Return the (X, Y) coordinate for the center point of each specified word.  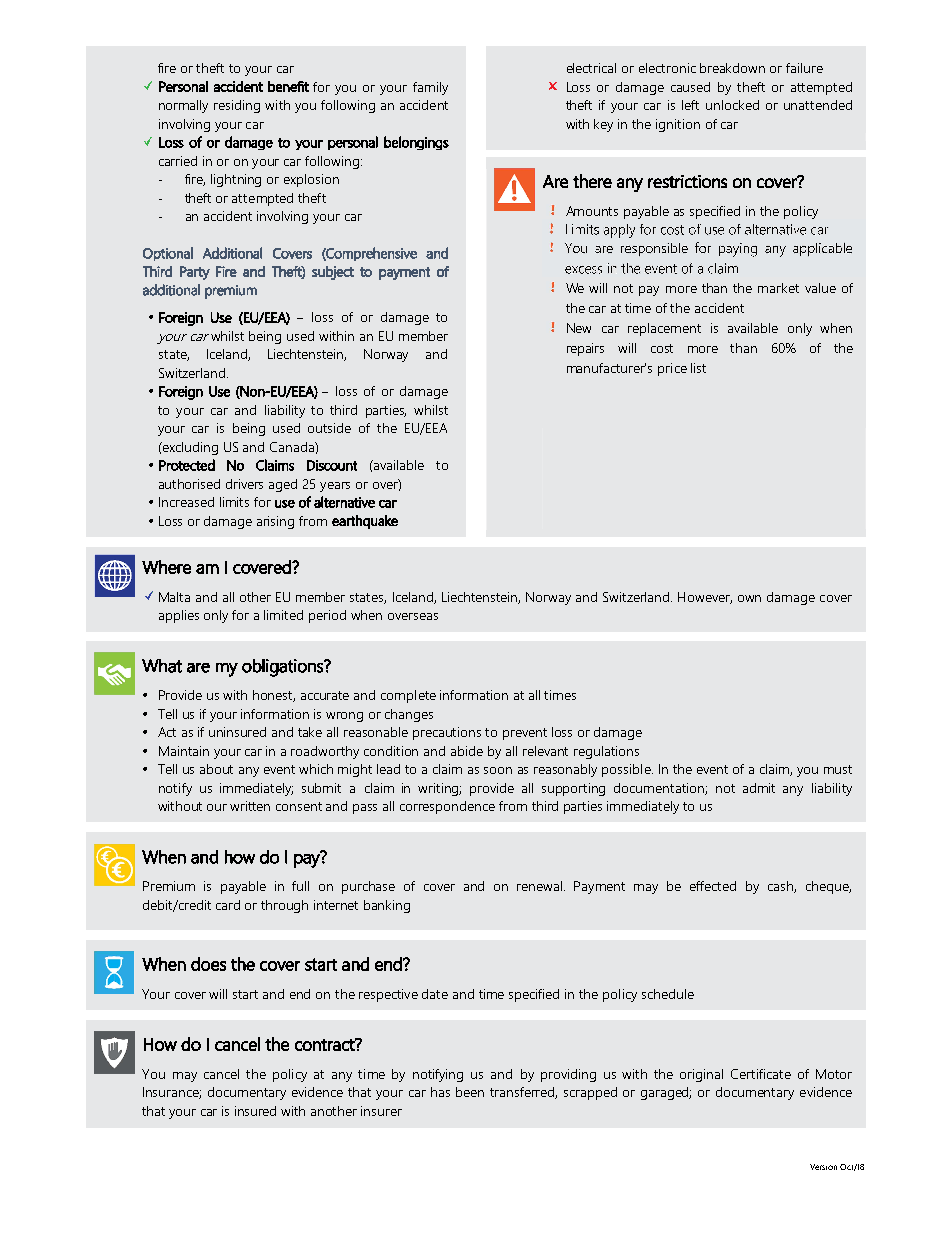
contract (326, 1044)
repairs (585, 349)
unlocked (732, 105)
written (250, 806)
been (470, 1092)
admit (759, 788)
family (430, 88)
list (698, 368)
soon (498, 770)
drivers (244, 484)
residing (237, 106)
